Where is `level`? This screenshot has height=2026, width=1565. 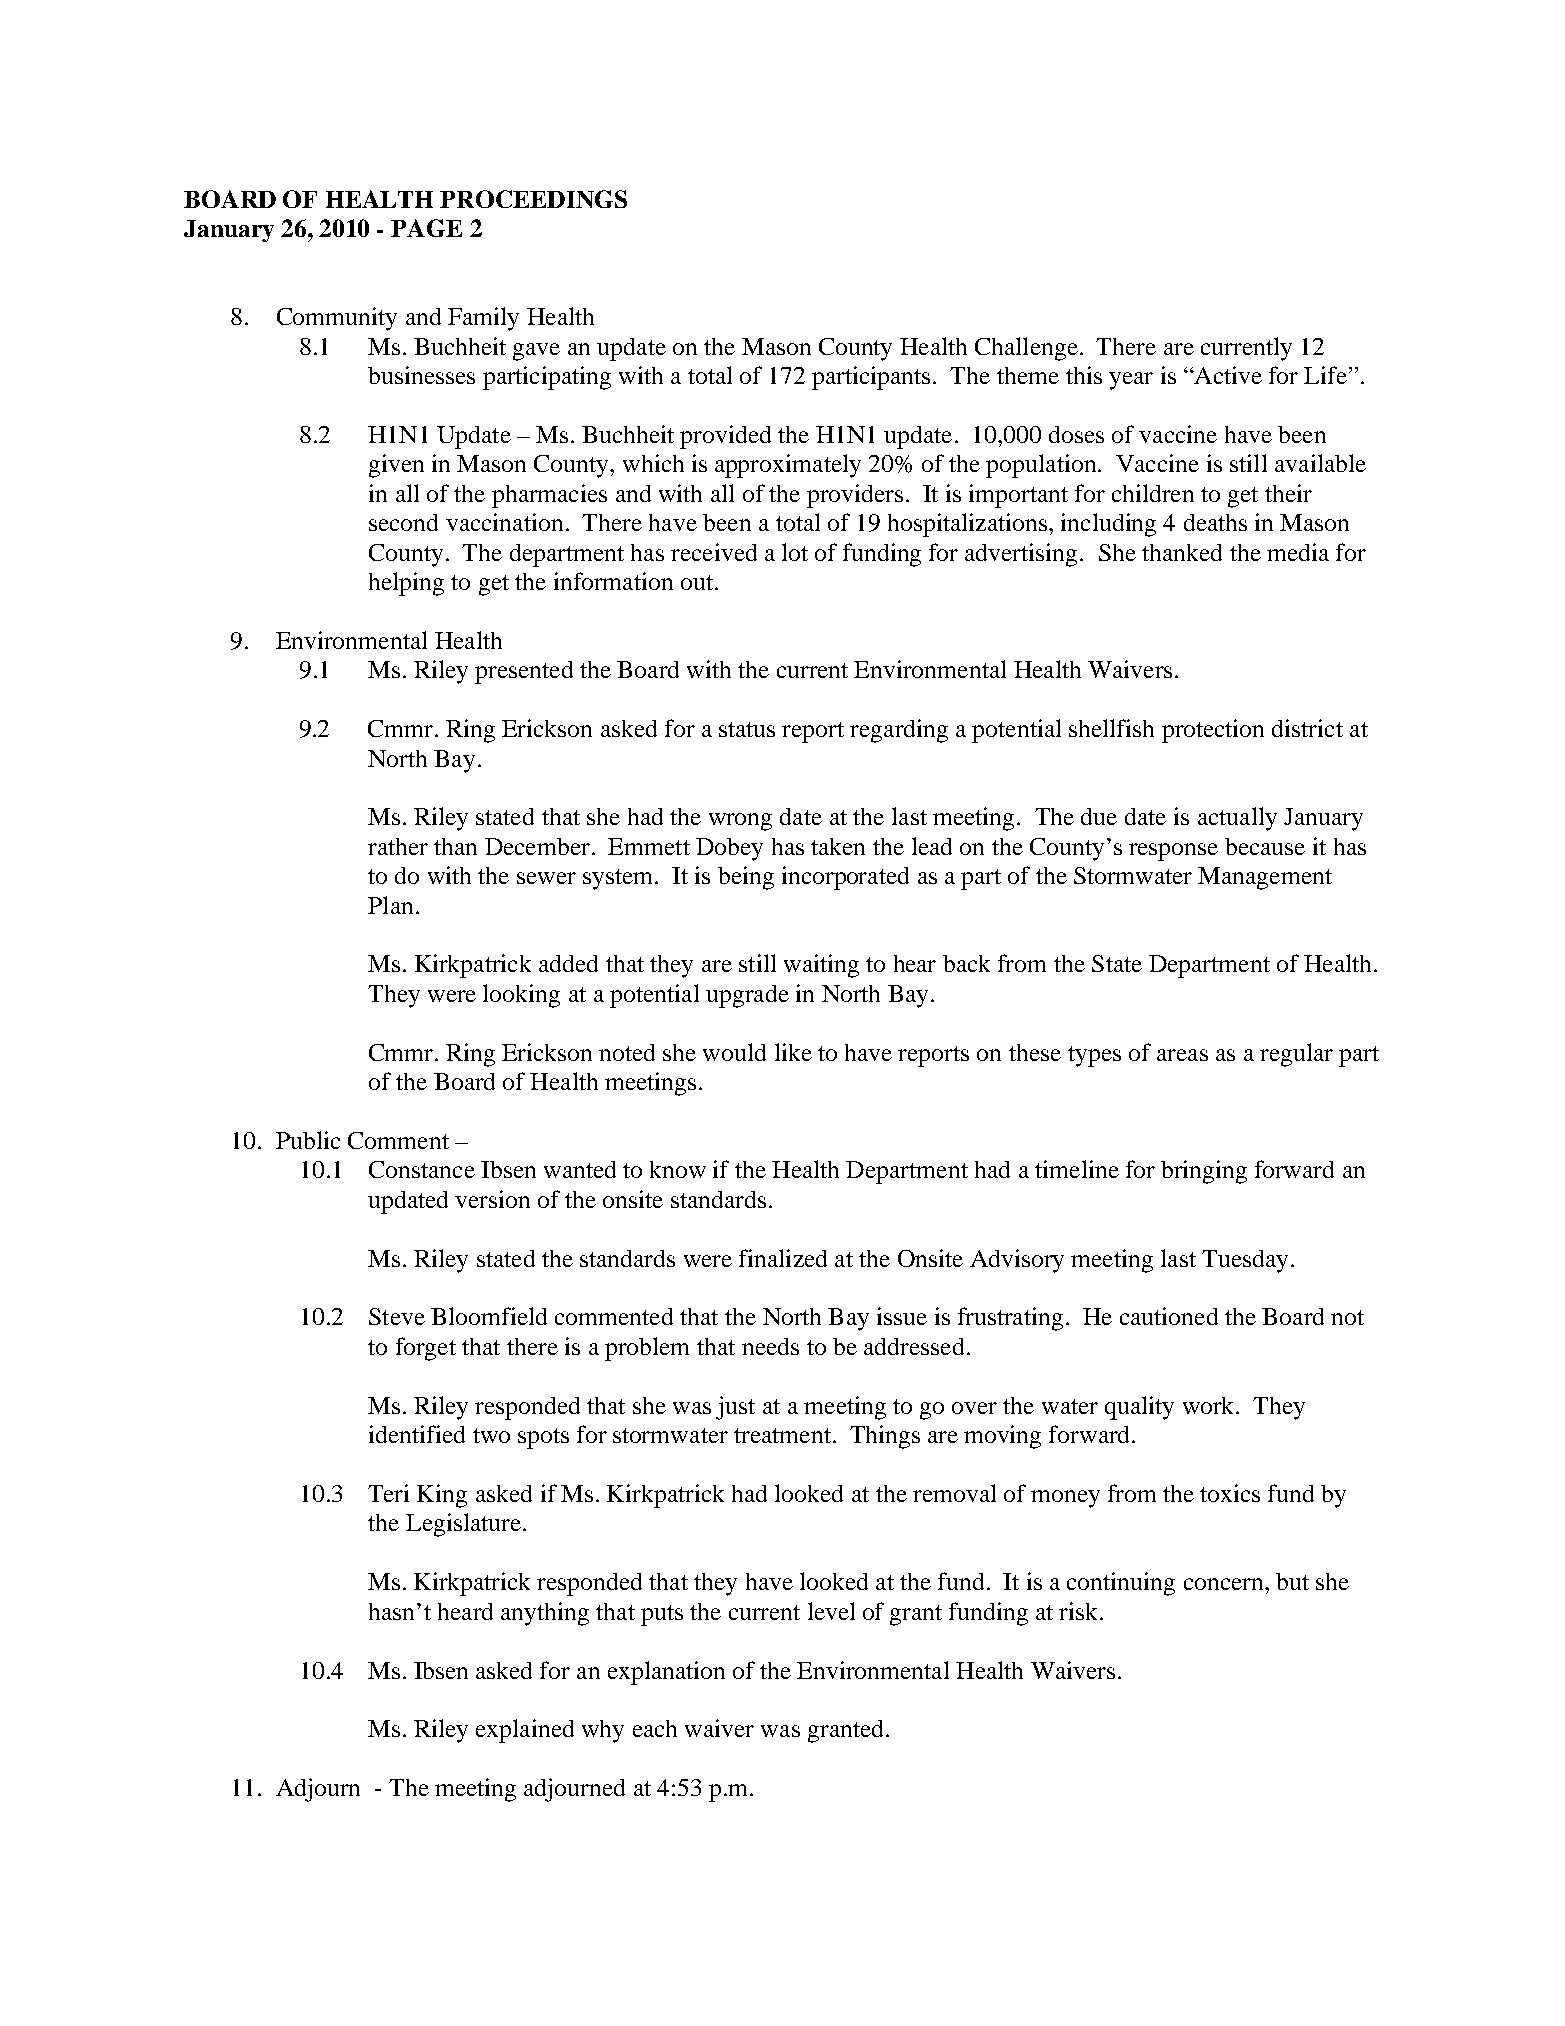 level is located at coordinates (831, 1611).
